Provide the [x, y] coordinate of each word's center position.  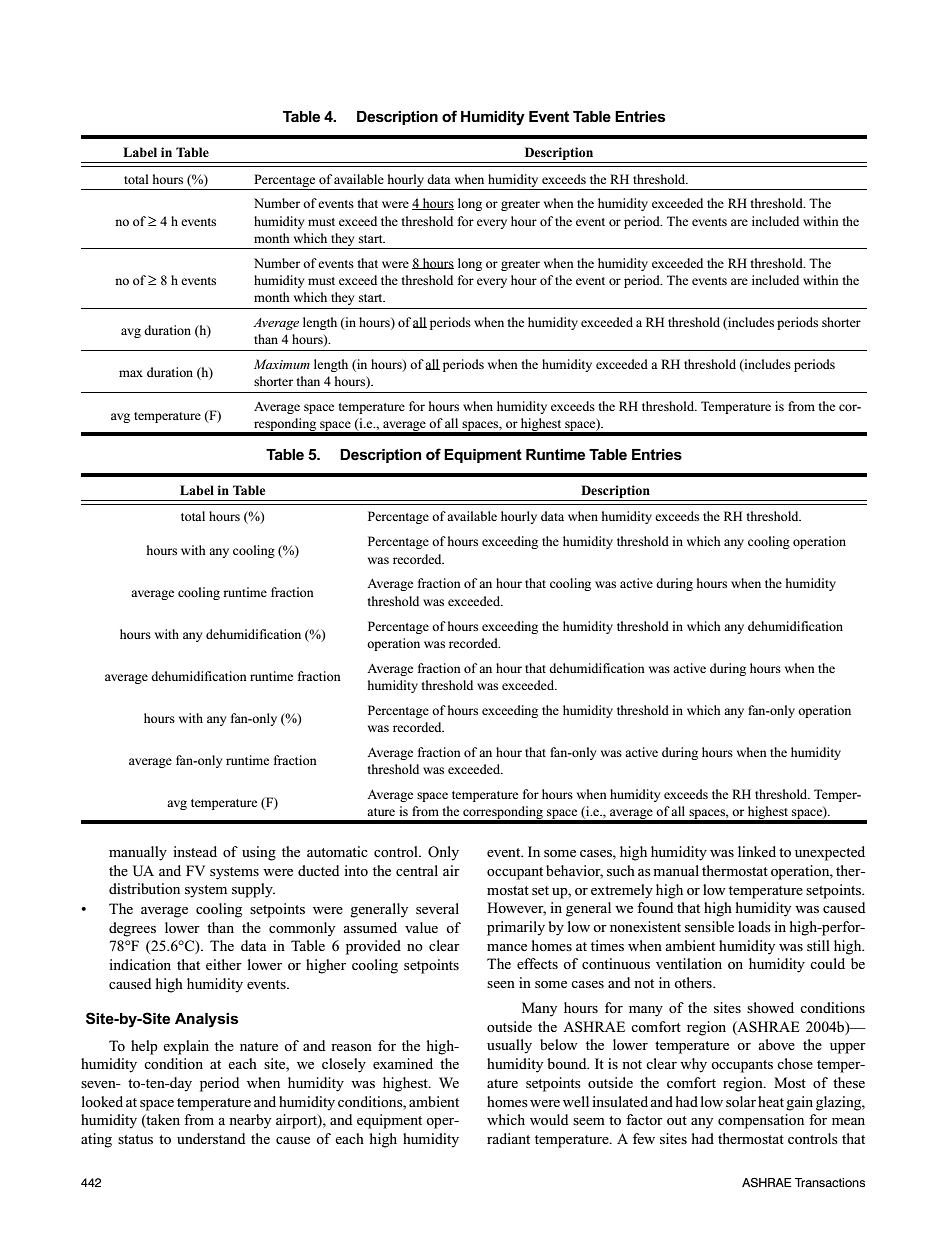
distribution [144, 888]
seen [501, 984]
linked [757, 851]
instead [195, 851]
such [621, 870]
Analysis [206, 1020]
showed [770, 1007]
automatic [337, 851]
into [356, 870]
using [259, 853]
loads [754, 926]
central [417, 870]
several [437, 908]
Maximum [282, 364]
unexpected [830, 853]
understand [211, 1138]
